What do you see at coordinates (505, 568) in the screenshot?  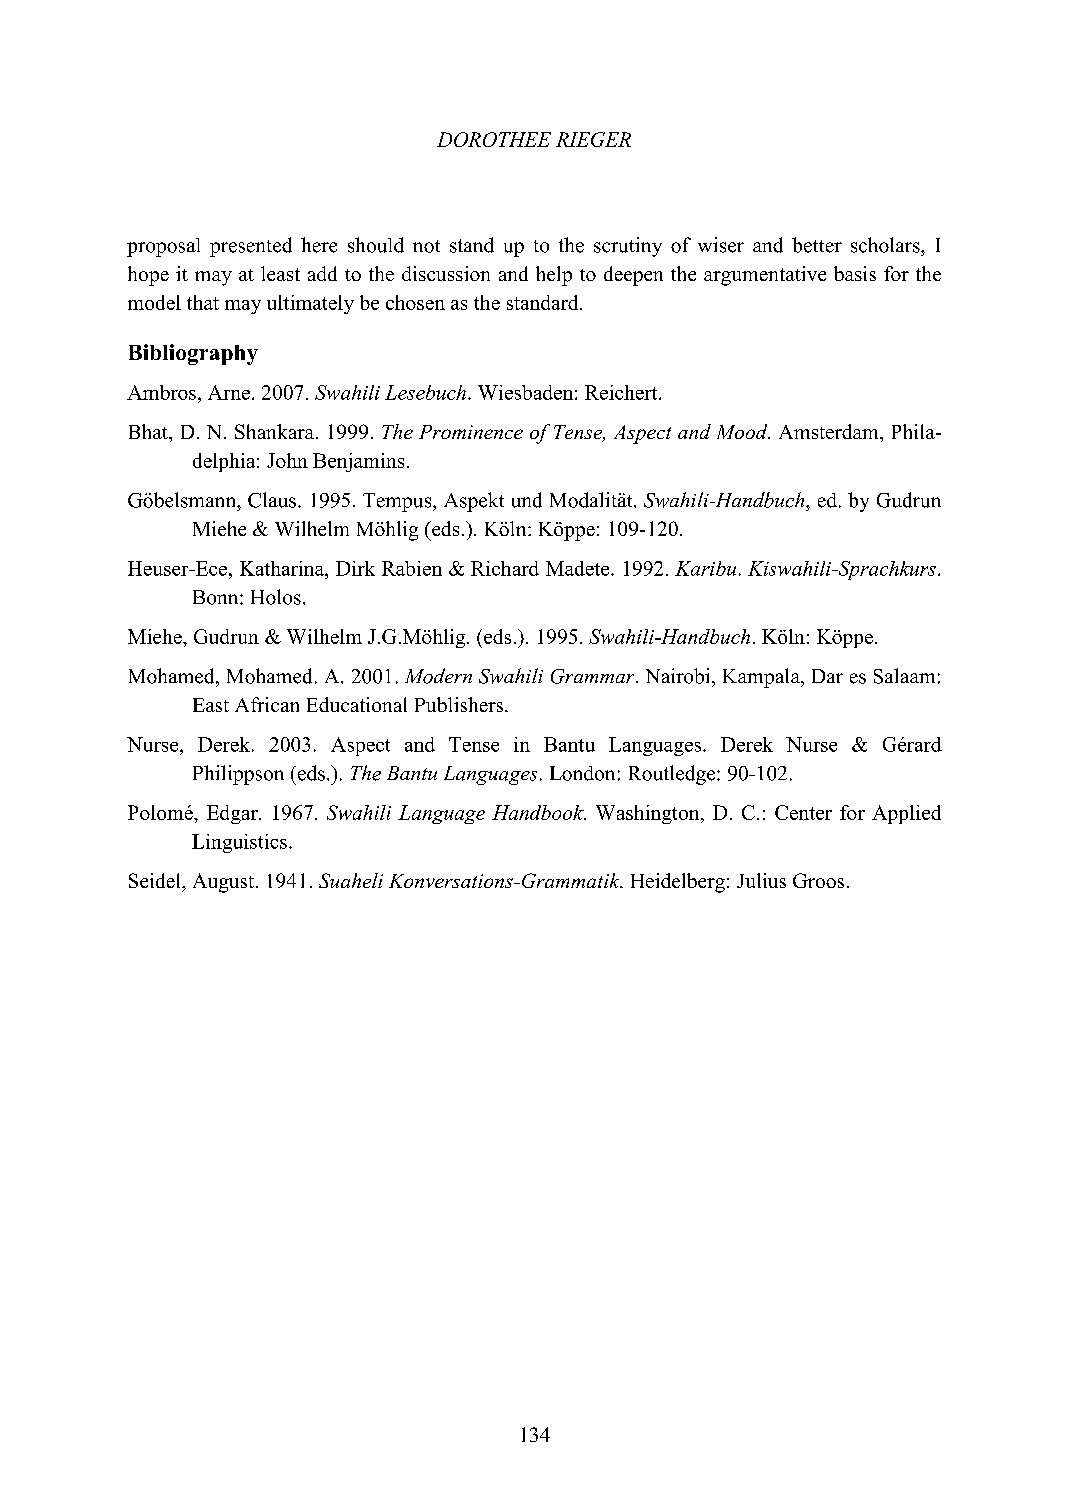 I see `Richard` at bounding box center [505, 568].
